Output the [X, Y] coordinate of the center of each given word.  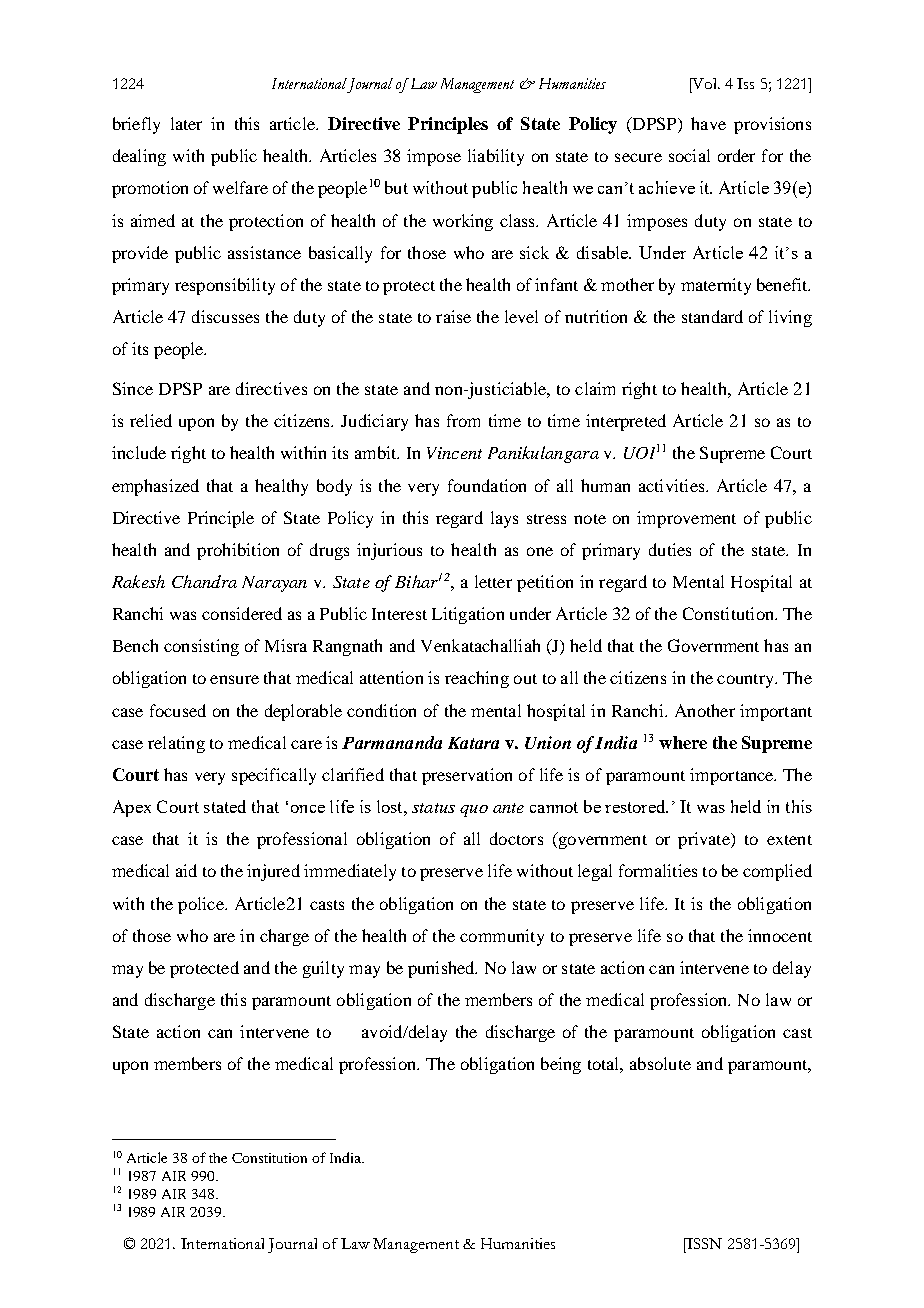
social [689, 155]
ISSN [703, 1243]
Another [705, 710]
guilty [323, 969]
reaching [477, 679]
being [561, 1065]
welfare [240, 187]
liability [496, 157]
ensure [234, 679]
